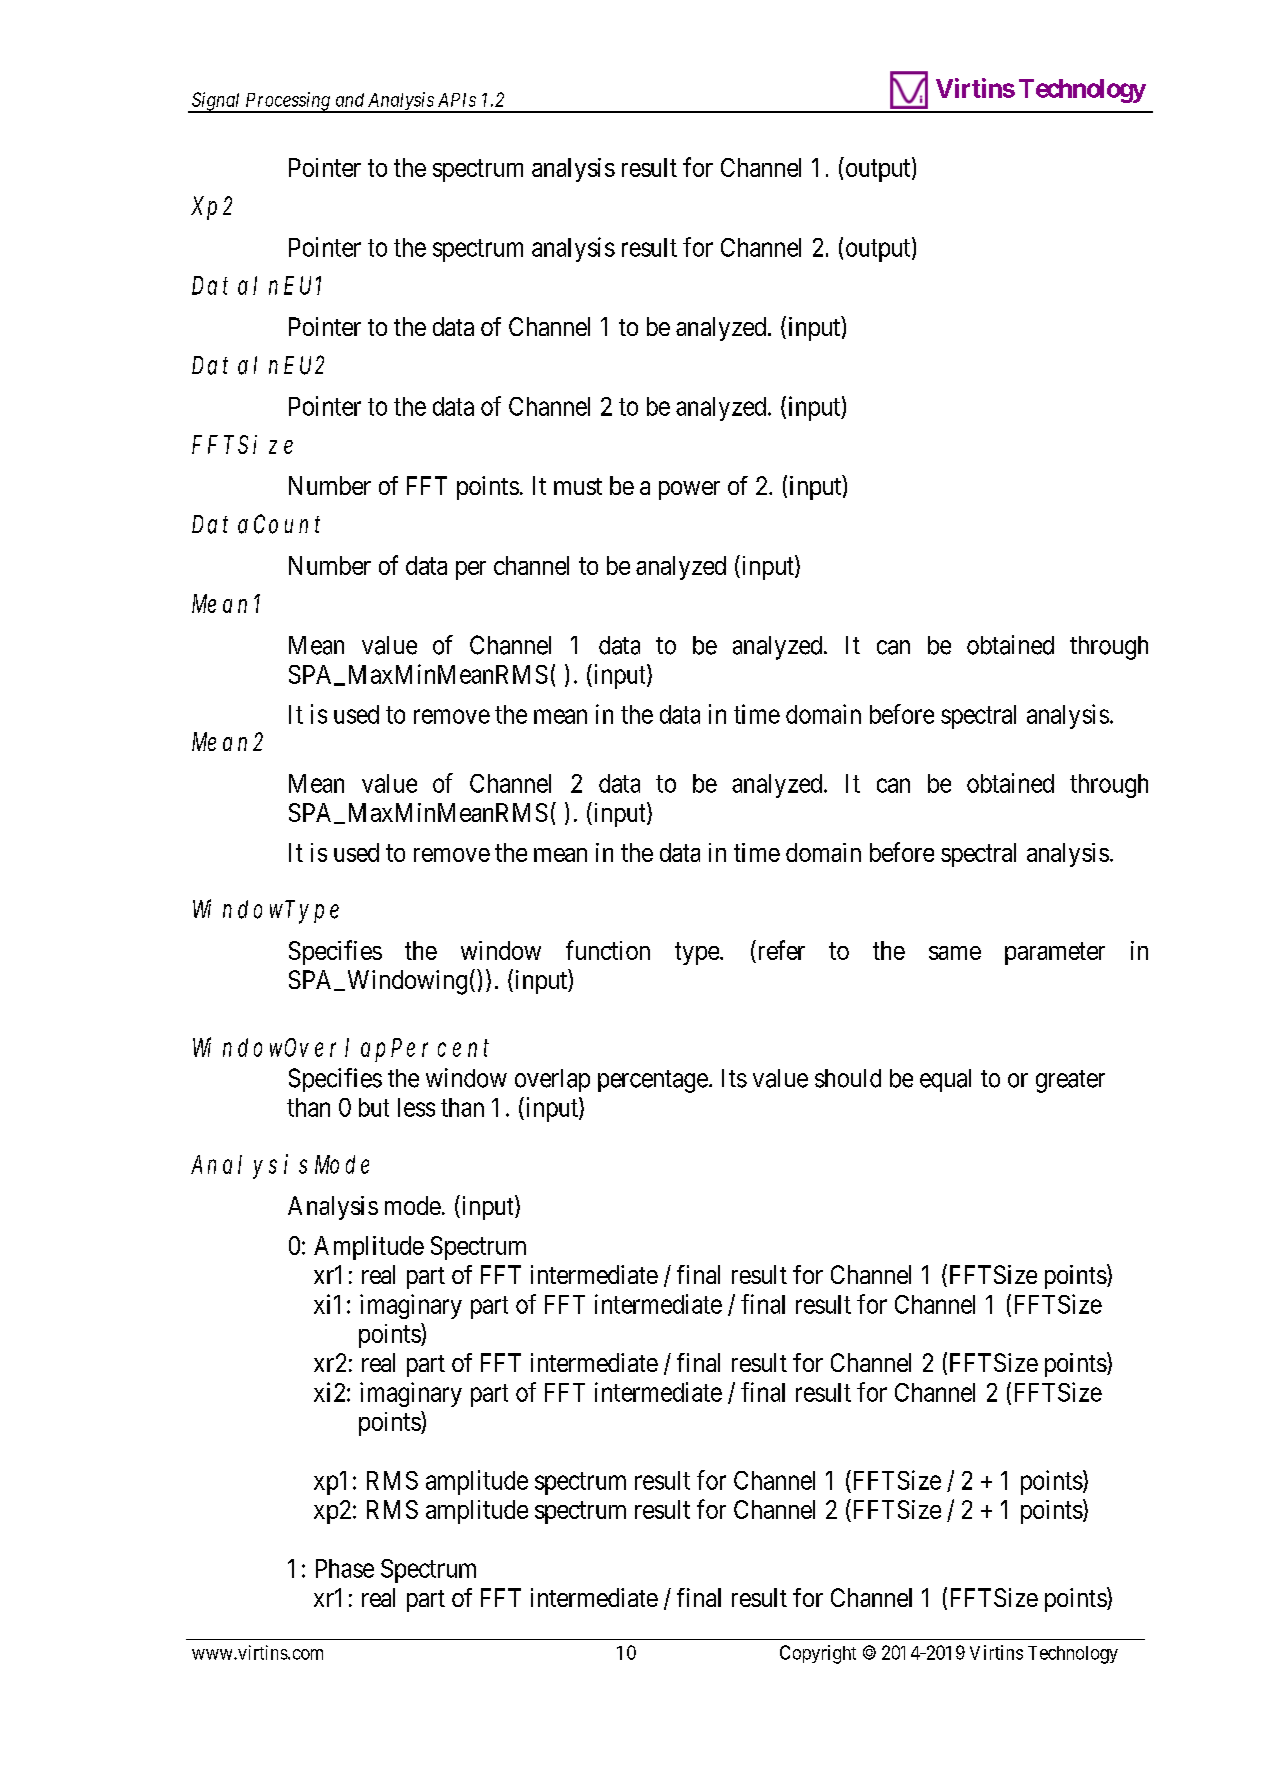 This page has width=1267, height=1792. Describe the element at coordinates (345, 1568) in the page. I see `Phase` at that location.
